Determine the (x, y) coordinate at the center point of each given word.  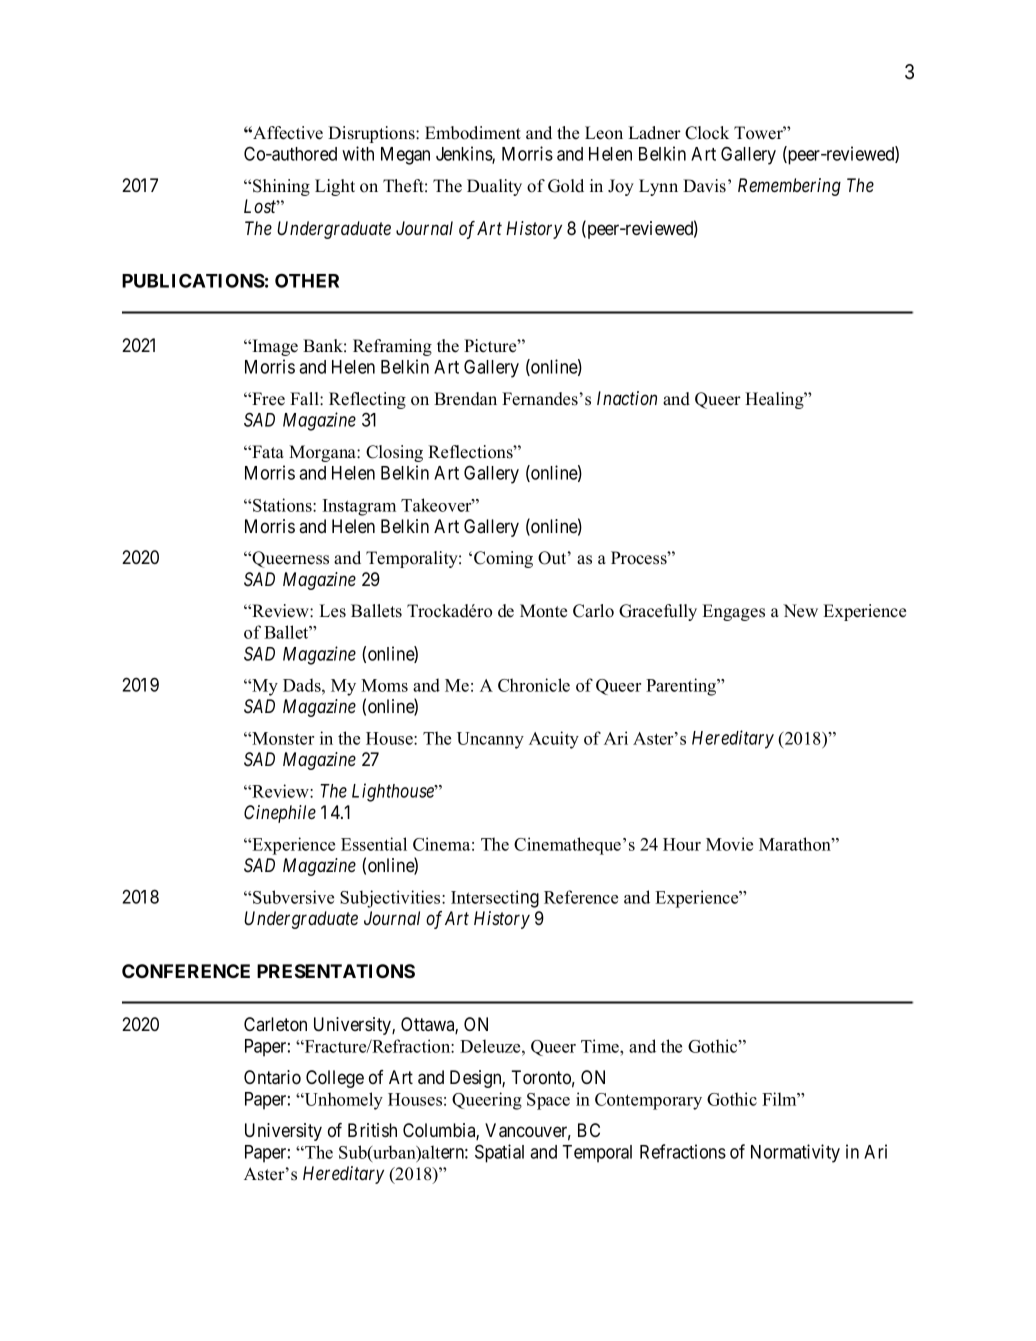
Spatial (499, 1153)
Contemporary (648, 1101)
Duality (494, 187)
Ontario (272, 1077)
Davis (704, 186)
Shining (281, 187)
